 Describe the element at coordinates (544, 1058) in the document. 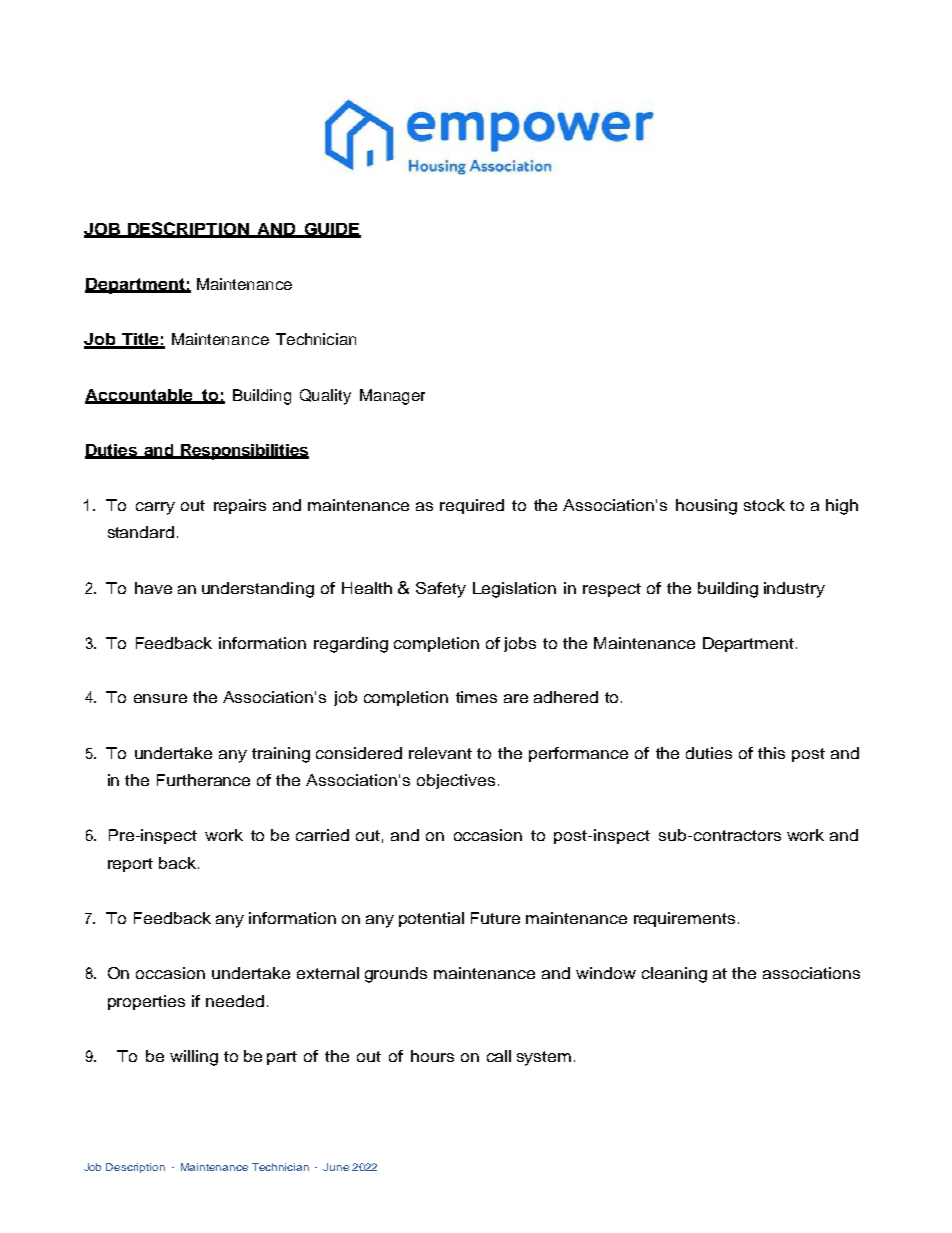

I see `system` at that location.
